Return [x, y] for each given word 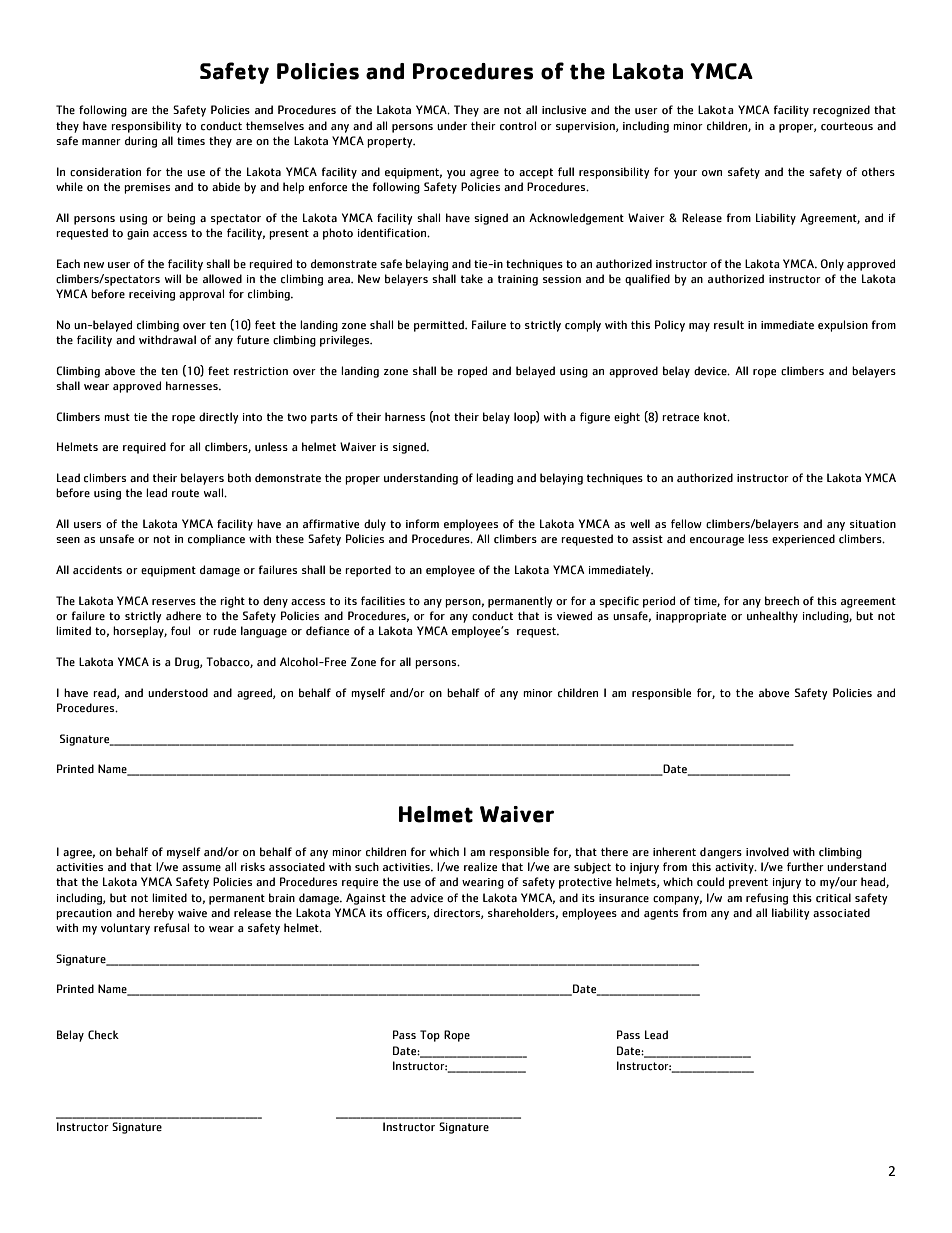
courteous [847, 126]
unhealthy [772, 617]
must [117, 417]
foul [180, 631]
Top [430, 1036]
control [518, 126]
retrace [680, 417]
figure [595, 418]
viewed [574, 616]
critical [833, 898]
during [141, 142]
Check [103, 1035]
